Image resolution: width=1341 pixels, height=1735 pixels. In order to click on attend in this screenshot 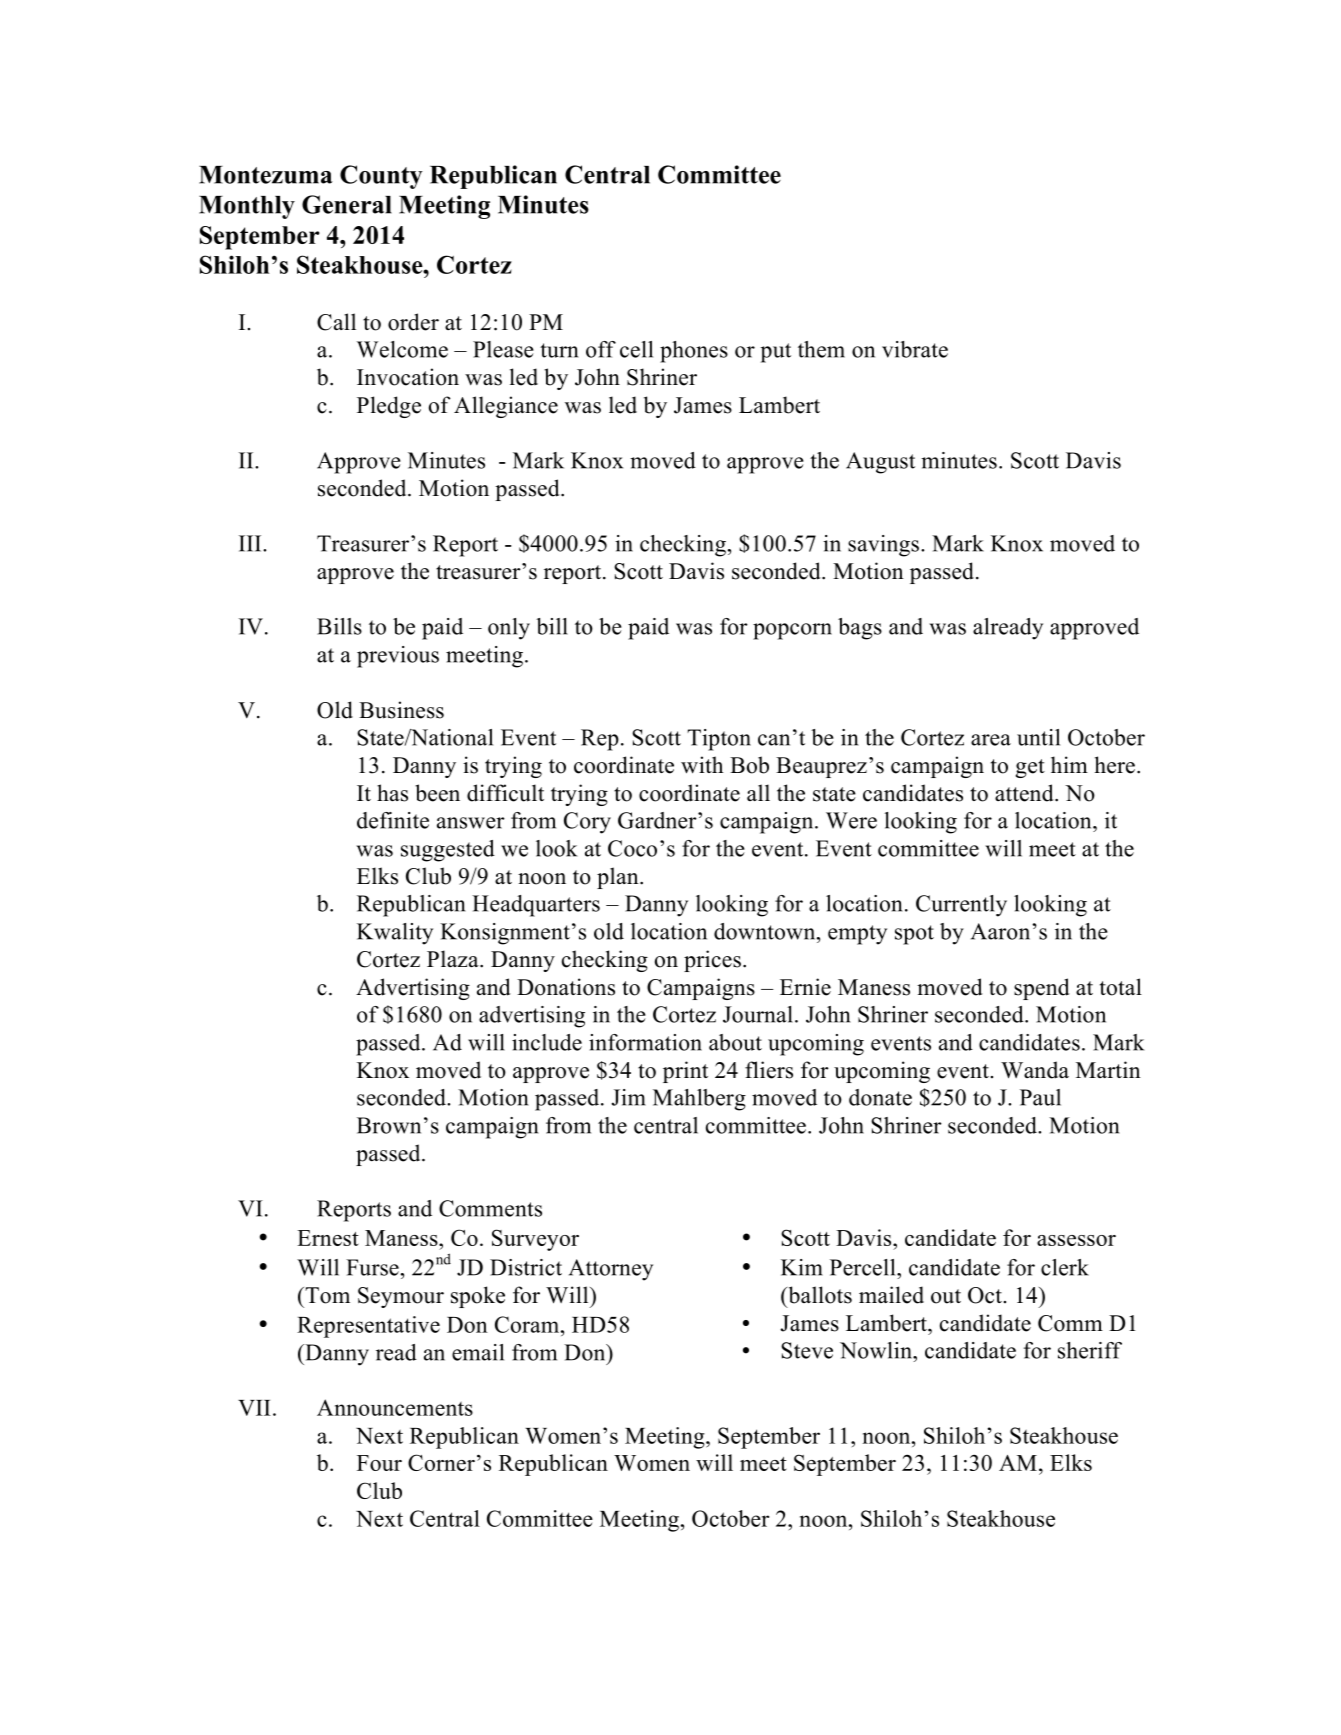, I will do `click(1025, 793)`.
